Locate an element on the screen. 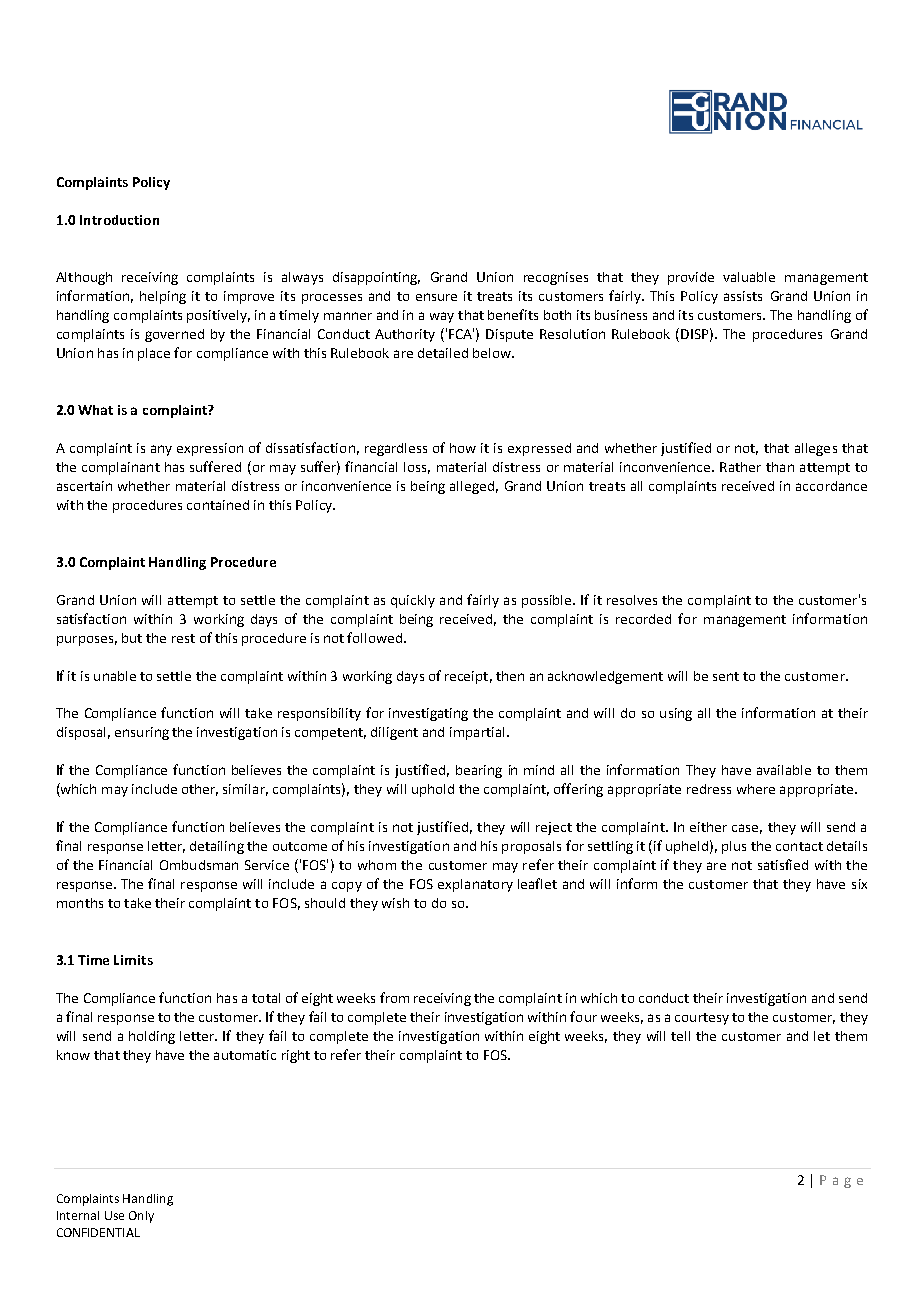  available is located at coordinates (784, 770).
